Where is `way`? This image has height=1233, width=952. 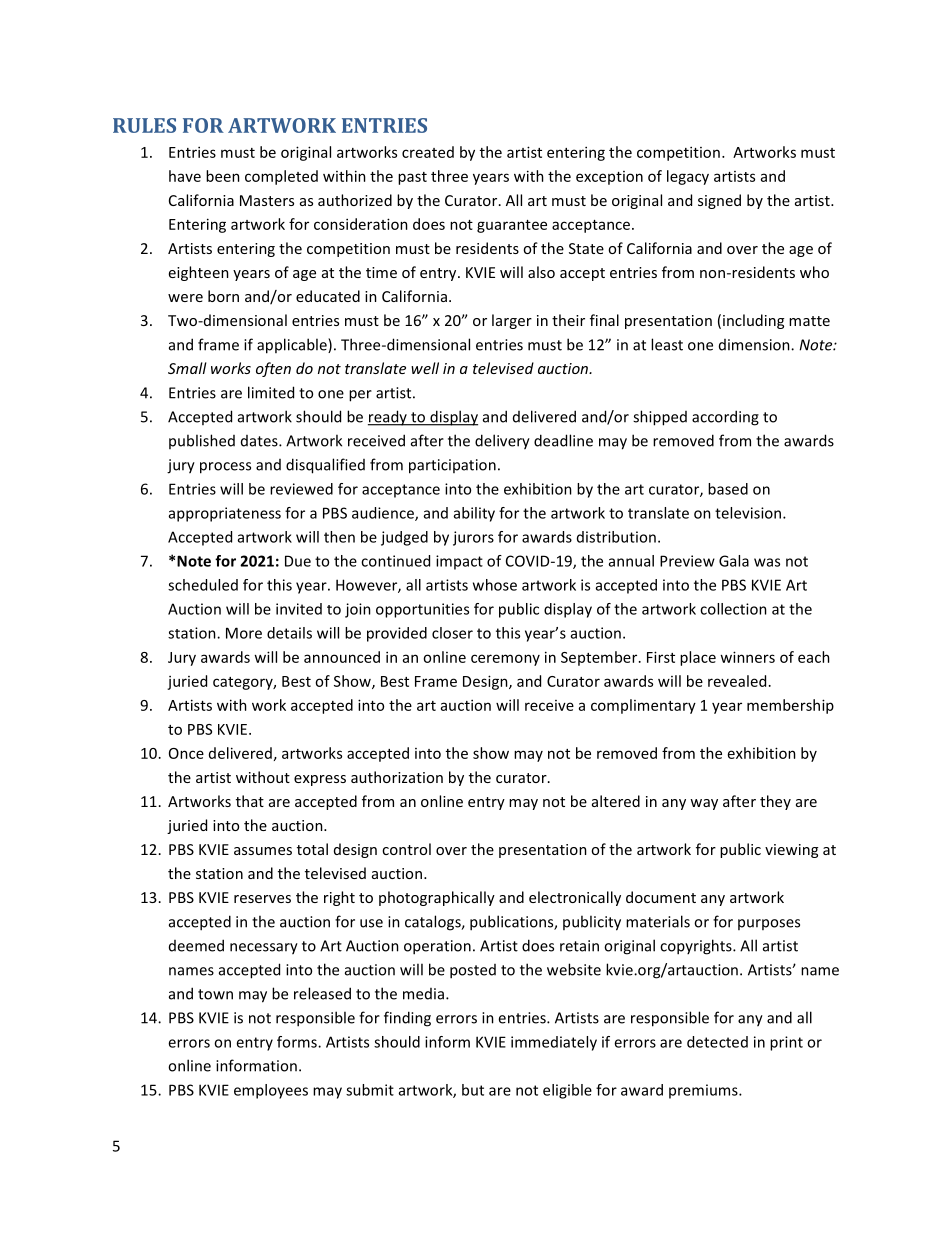 way is located at coordinates (704, 804).
